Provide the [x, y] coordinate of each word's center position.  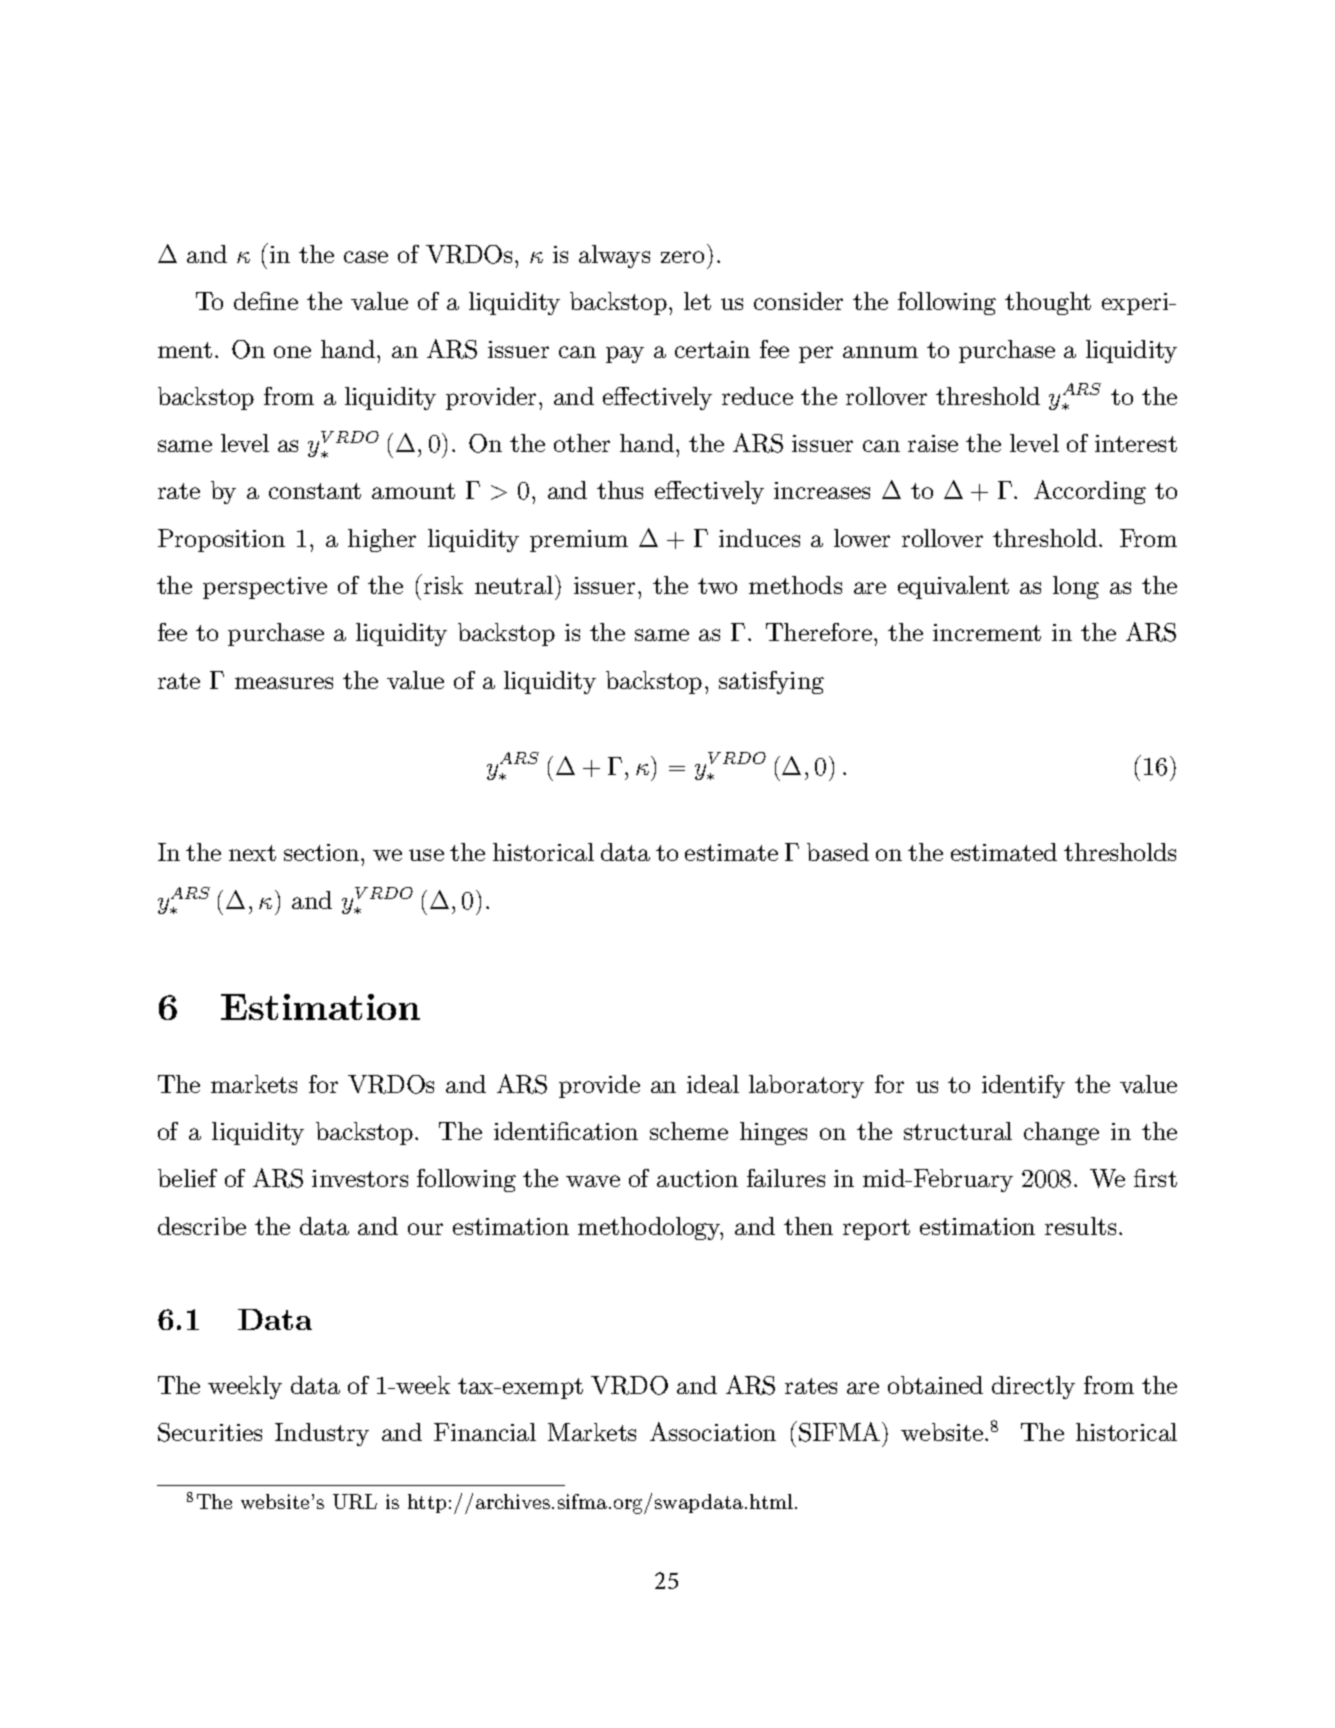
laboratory [806, 1086]
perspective [265, 588]
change [1061, 1133]
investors [360, 1178]
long [1076, 587]
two [717, 586]
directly [1033, 1387]
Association [713, 1431]
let [697, 301]
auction [697, 1178]
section [323, 852]
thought [1048, 303]
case [366, 257]
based [838, 852]
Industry [322, 1434]
